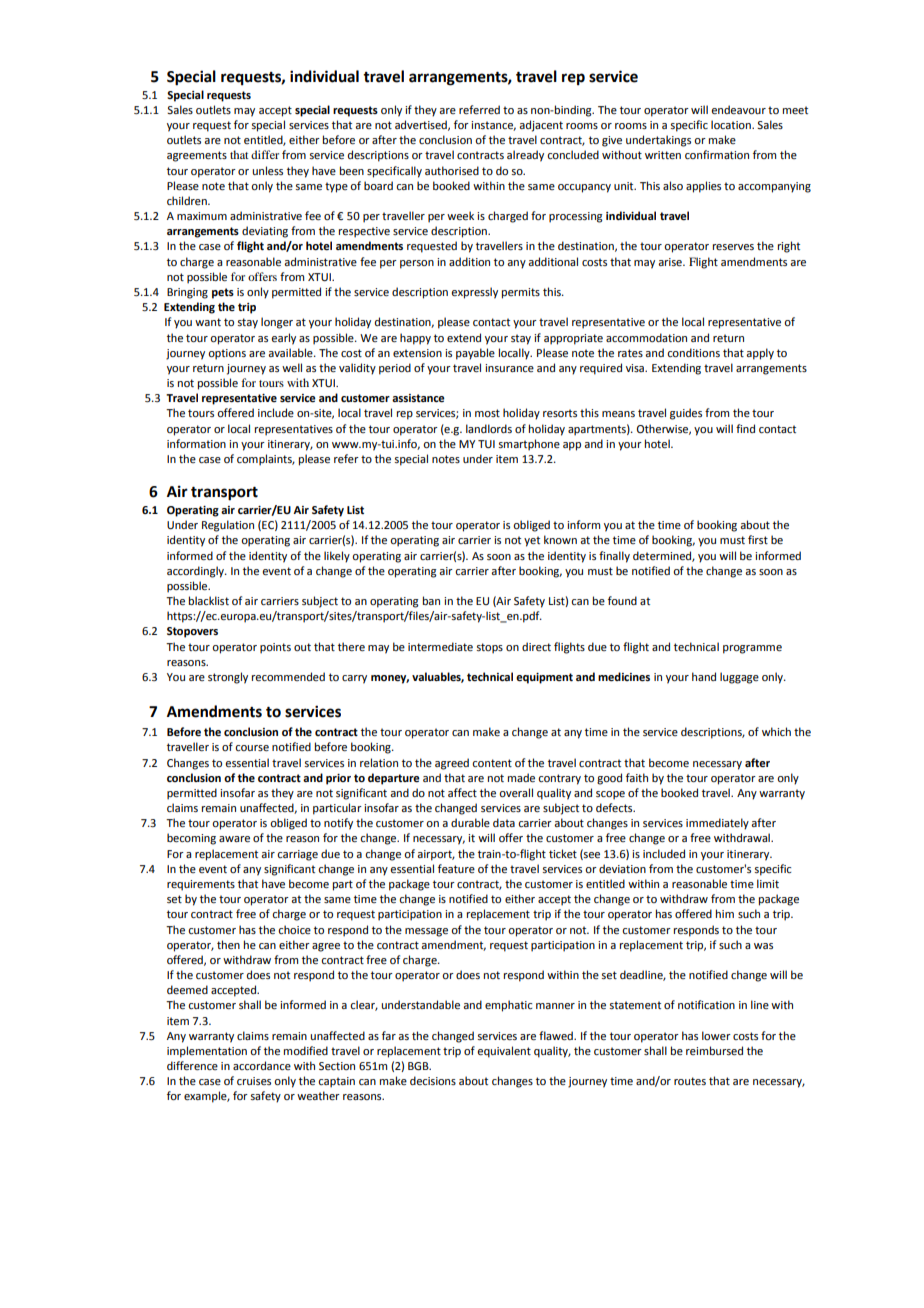  I want to click on confirmation, so click(717, 154).
